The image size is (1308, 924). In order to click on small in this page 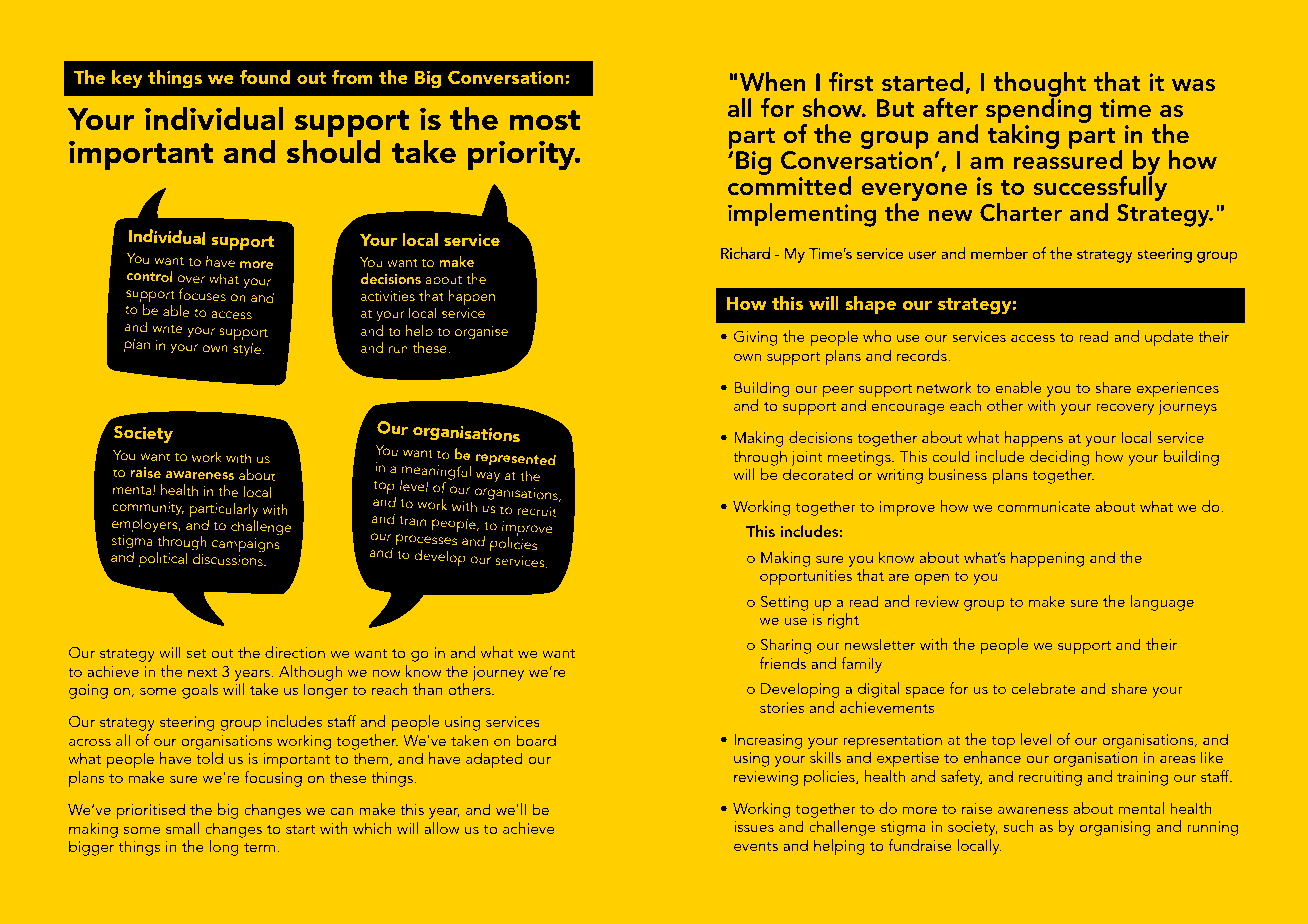, I will do `click(182, 828)`.
